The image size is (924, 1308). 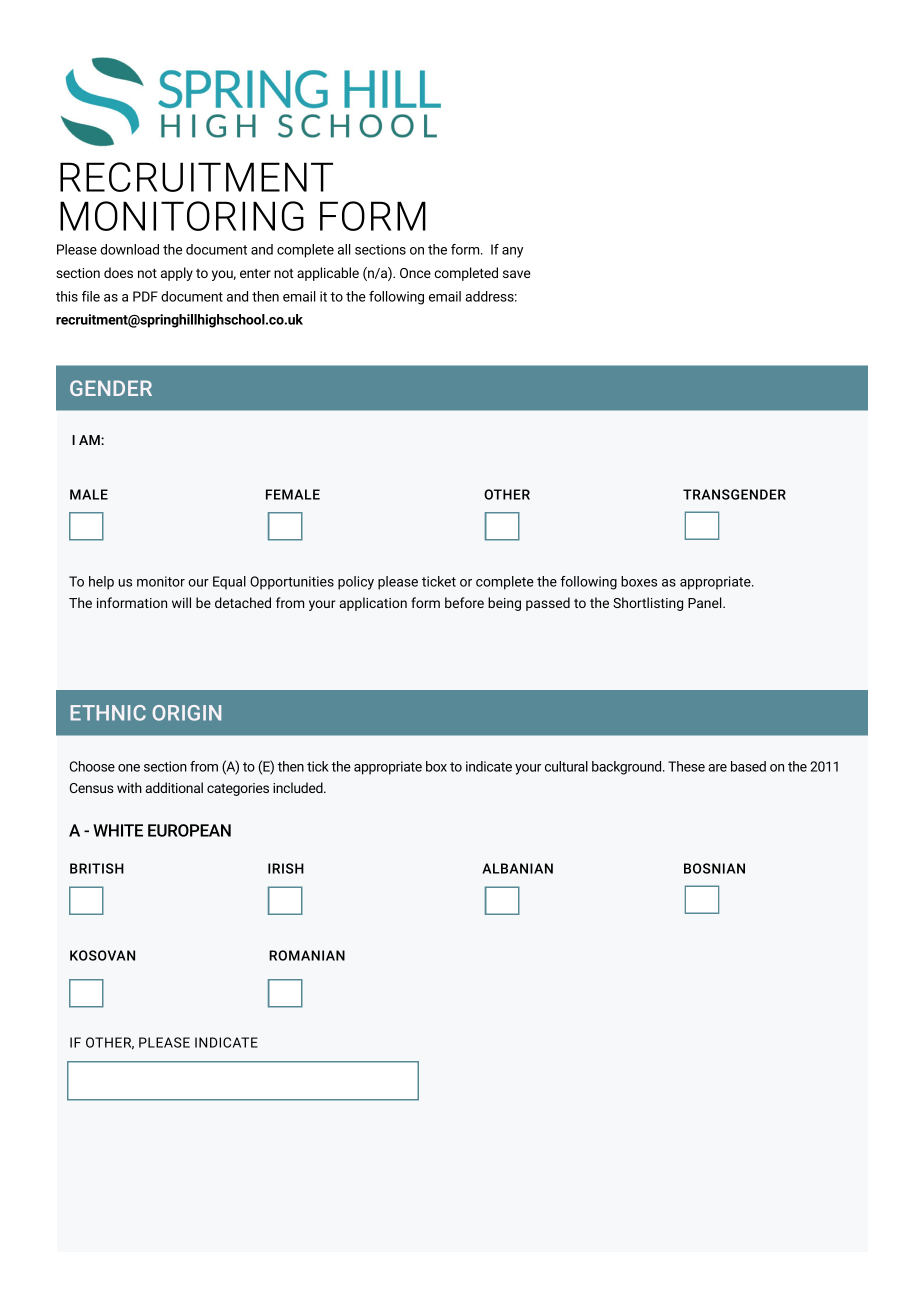 I want to click on apply, so click(x=177, y=274).
